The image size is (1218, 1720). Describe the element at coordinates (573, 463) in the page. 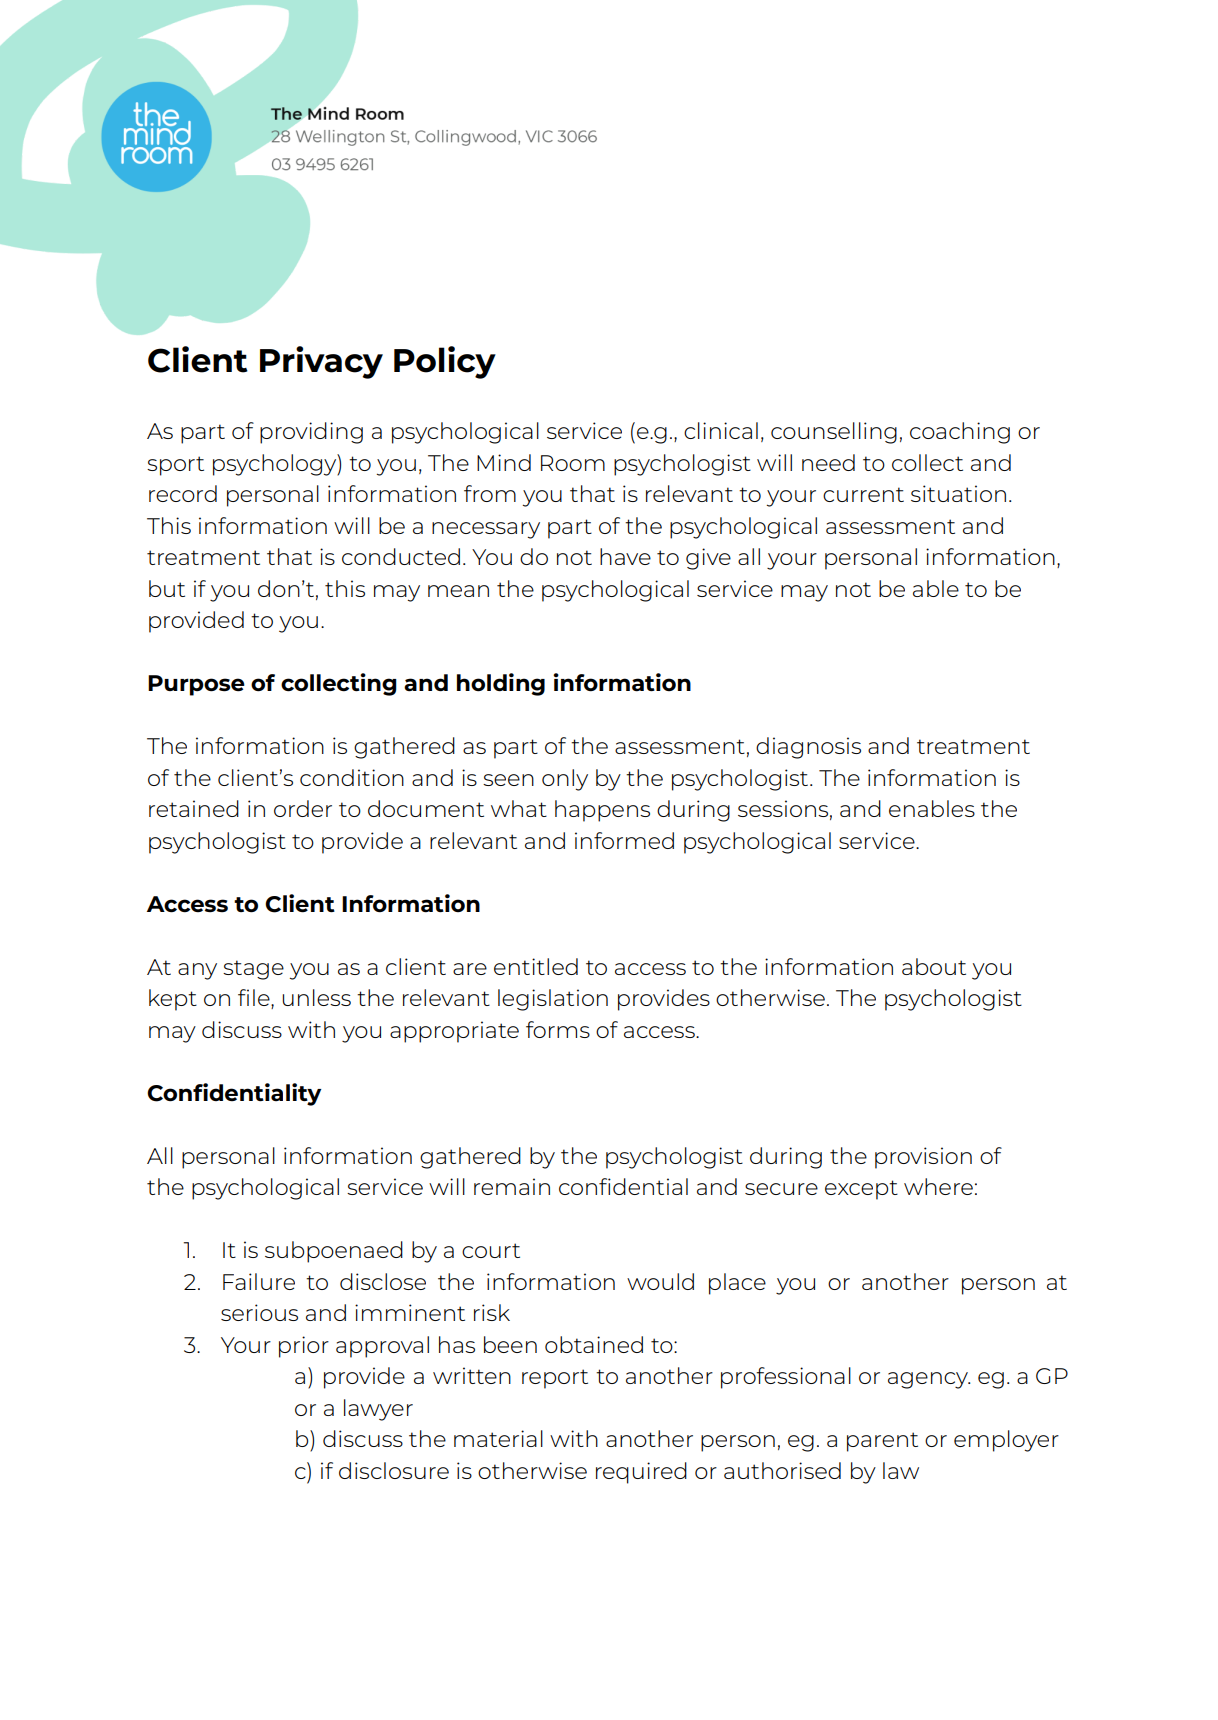

I see `Room` at that location.
